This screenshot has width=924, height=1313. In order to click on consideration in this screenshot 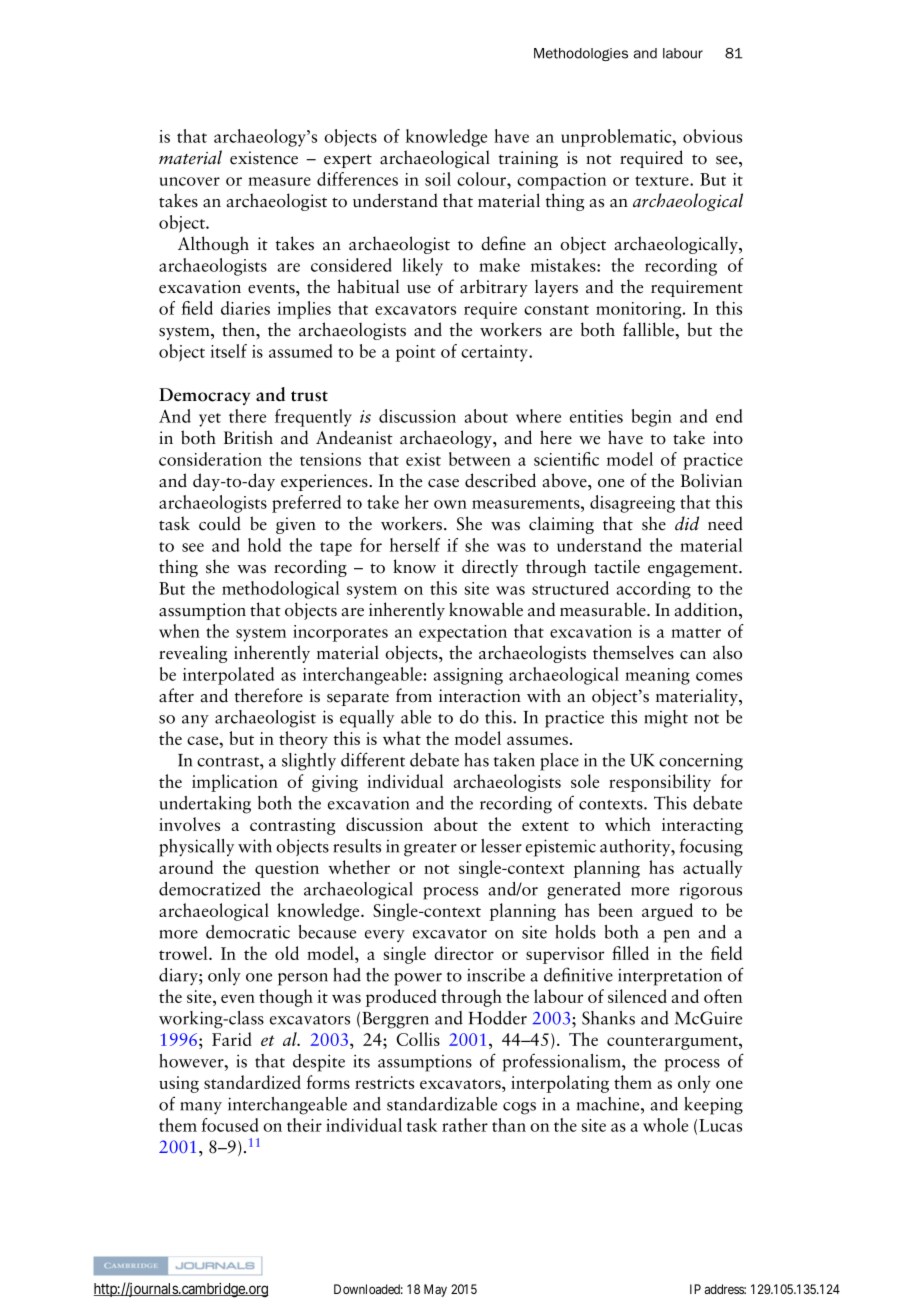, I will do `click(210, 459)`.
